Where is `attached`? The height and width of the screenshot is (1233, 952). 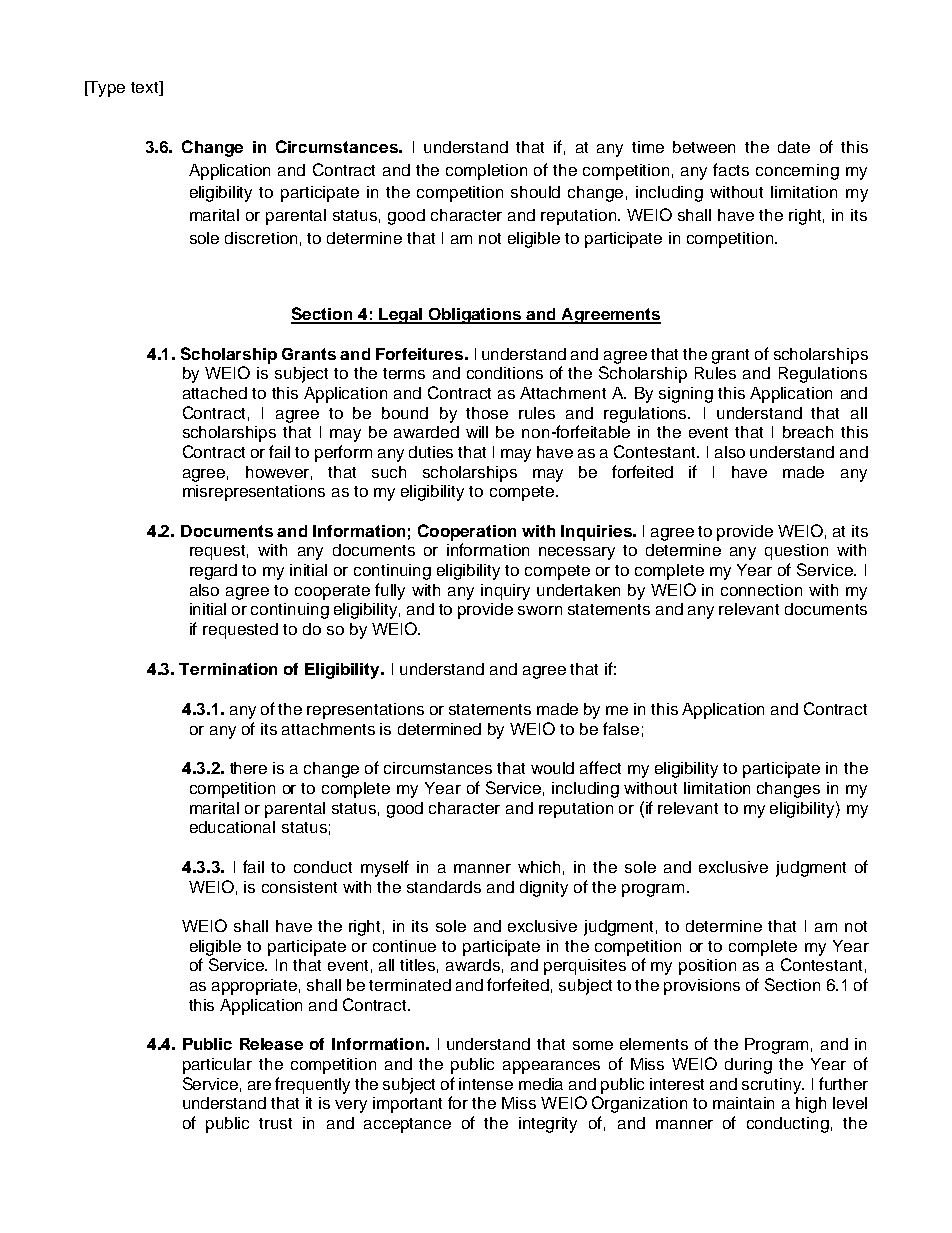 attached is located at coordinates (215, 393).
